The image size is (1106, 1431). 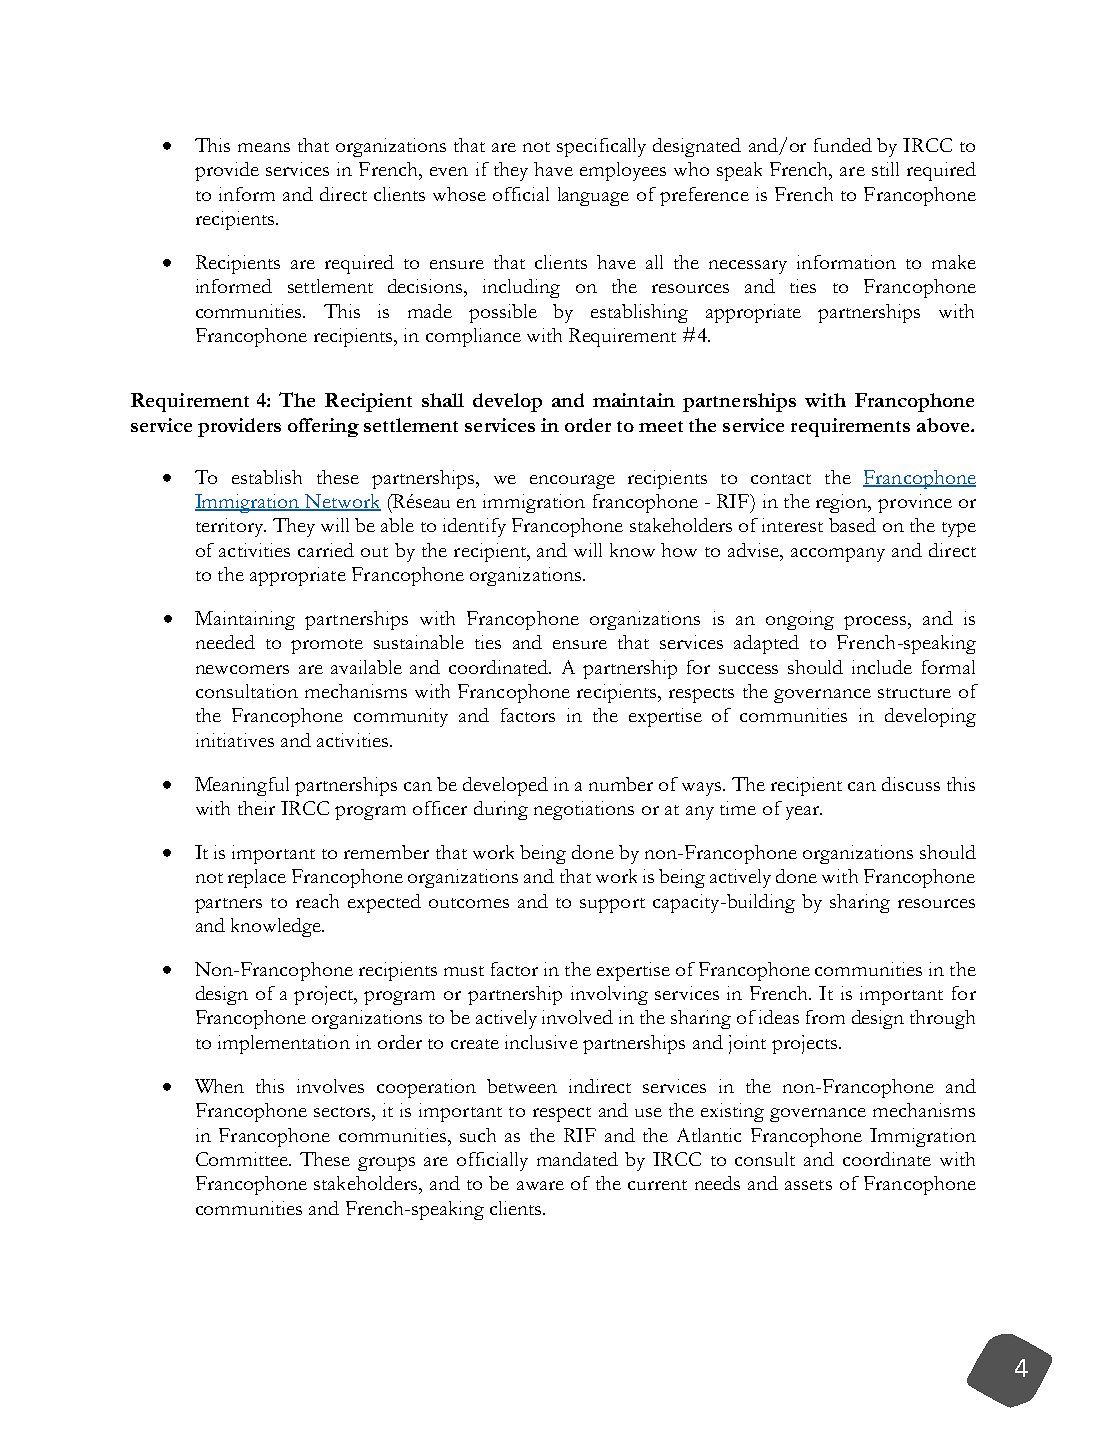 I want to click on mandated, so click(x=577, y=1159).
